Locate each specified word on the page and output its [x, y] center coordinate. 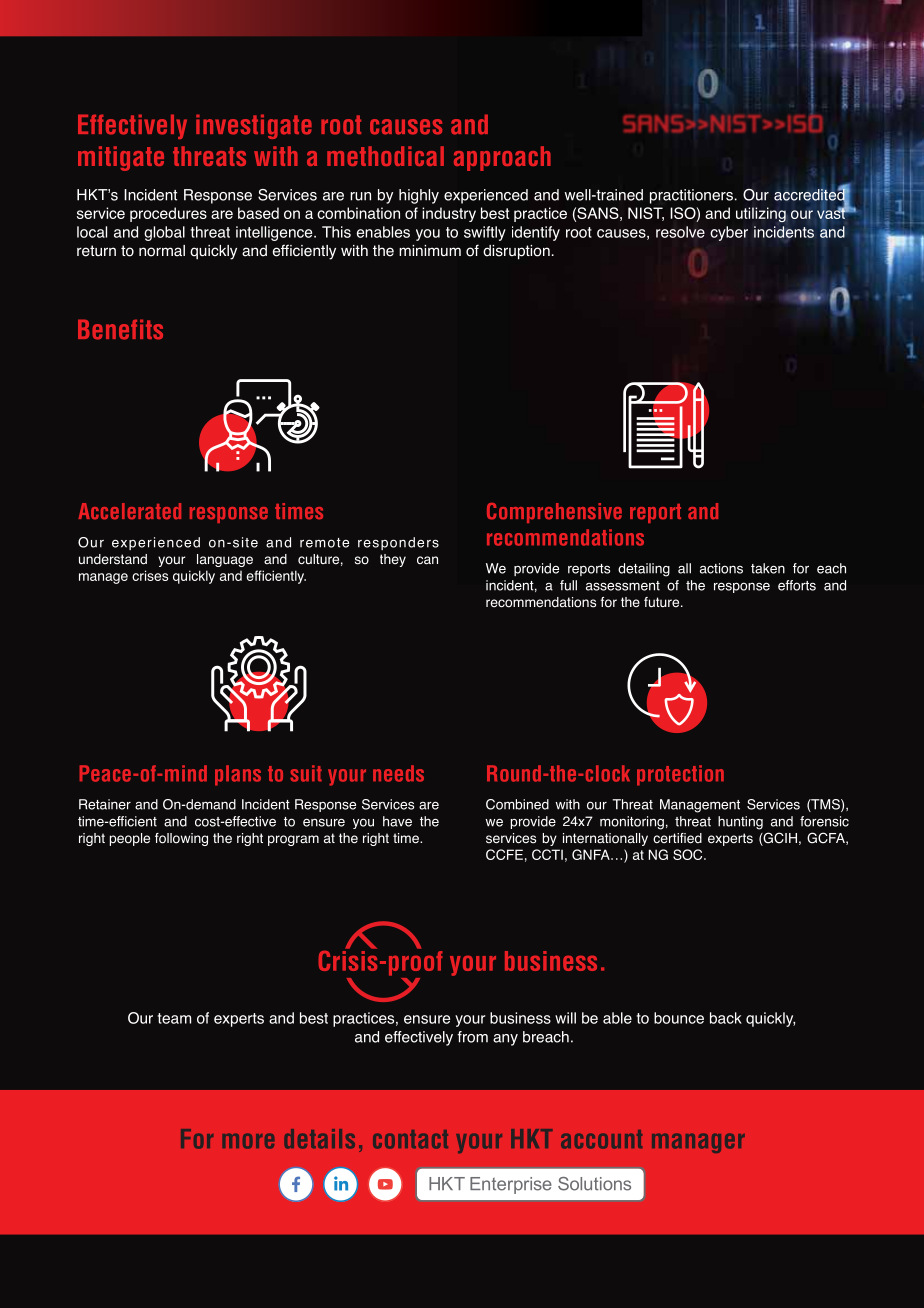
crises [150, 575]
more [248, 1141]
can [427, 560]
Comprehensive [554, 513]
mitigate [121, 158]
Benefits [120, 329]
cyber [729, 233]
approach [502, 158]
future [663, 602]
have [397, 821]
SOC [689, 854]
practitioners [691, 196]
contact [410, 1139]
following [181, 839]
